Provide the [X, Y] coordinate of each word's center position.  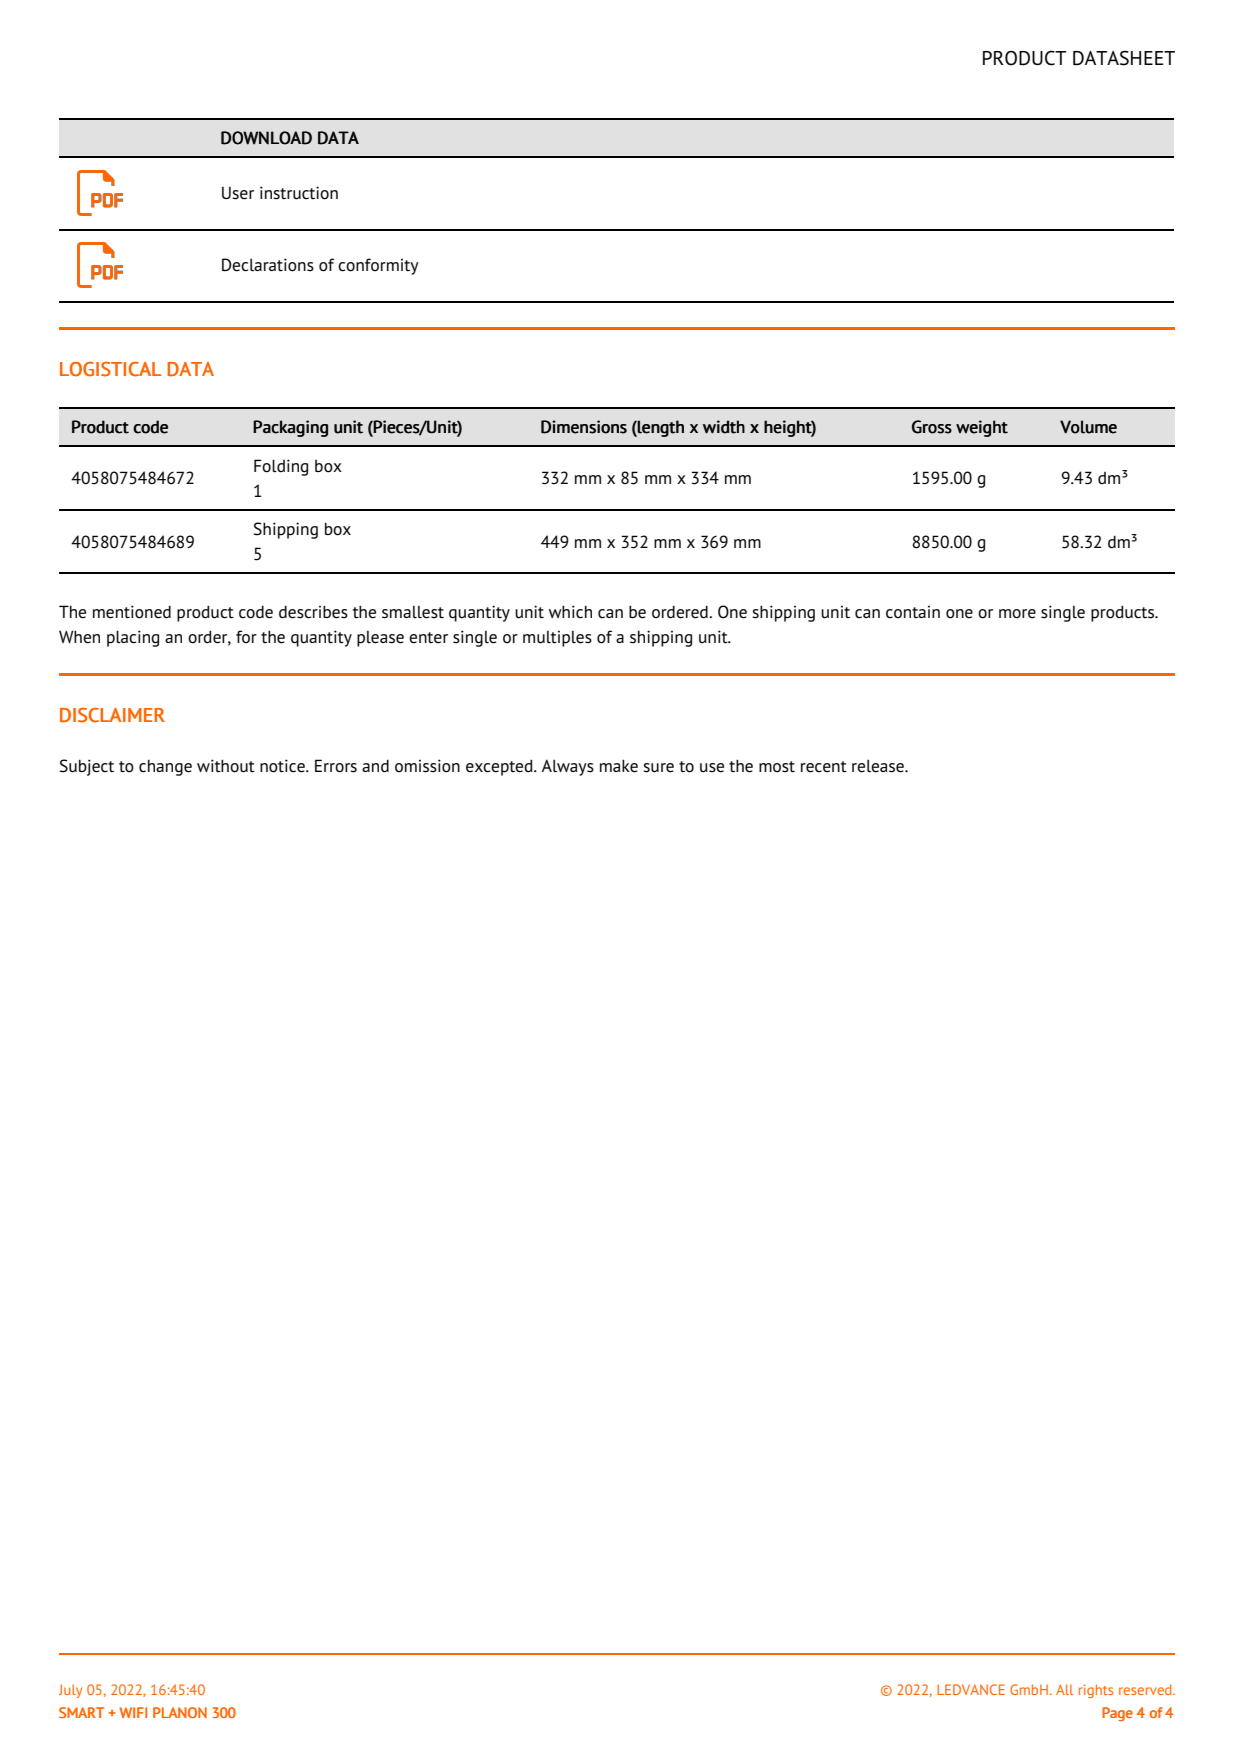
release [879, 766]
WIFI [133, 1712]
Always [568, 767]
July [70, 1691]
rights [1096, 1691]
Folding [281, 467]
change [165, 767]
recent [824, 767]
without [226, 766]
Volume [1088, 427]
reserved [1146, 1689]
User [238, 193]
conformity [378, 266]
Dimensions [584, 427]
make [619, 766]
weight [982, 428]
